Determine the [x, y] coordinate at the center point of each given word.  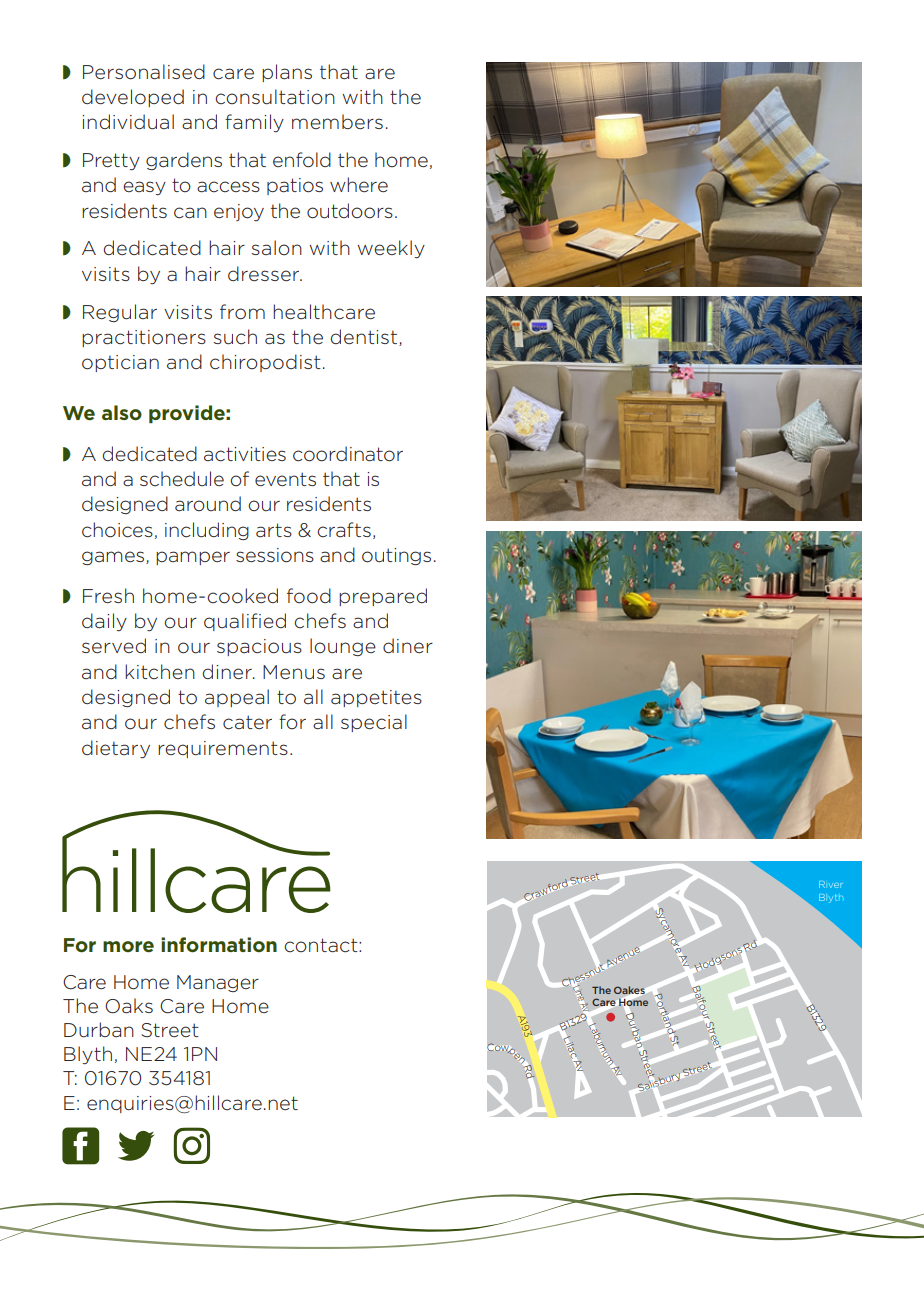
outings [396, 556]
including [207, 531]
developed [133, 98]
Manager [218, 983]
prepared [383, 597]
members [337, 121]
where [359, 184]
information [219, 944]
